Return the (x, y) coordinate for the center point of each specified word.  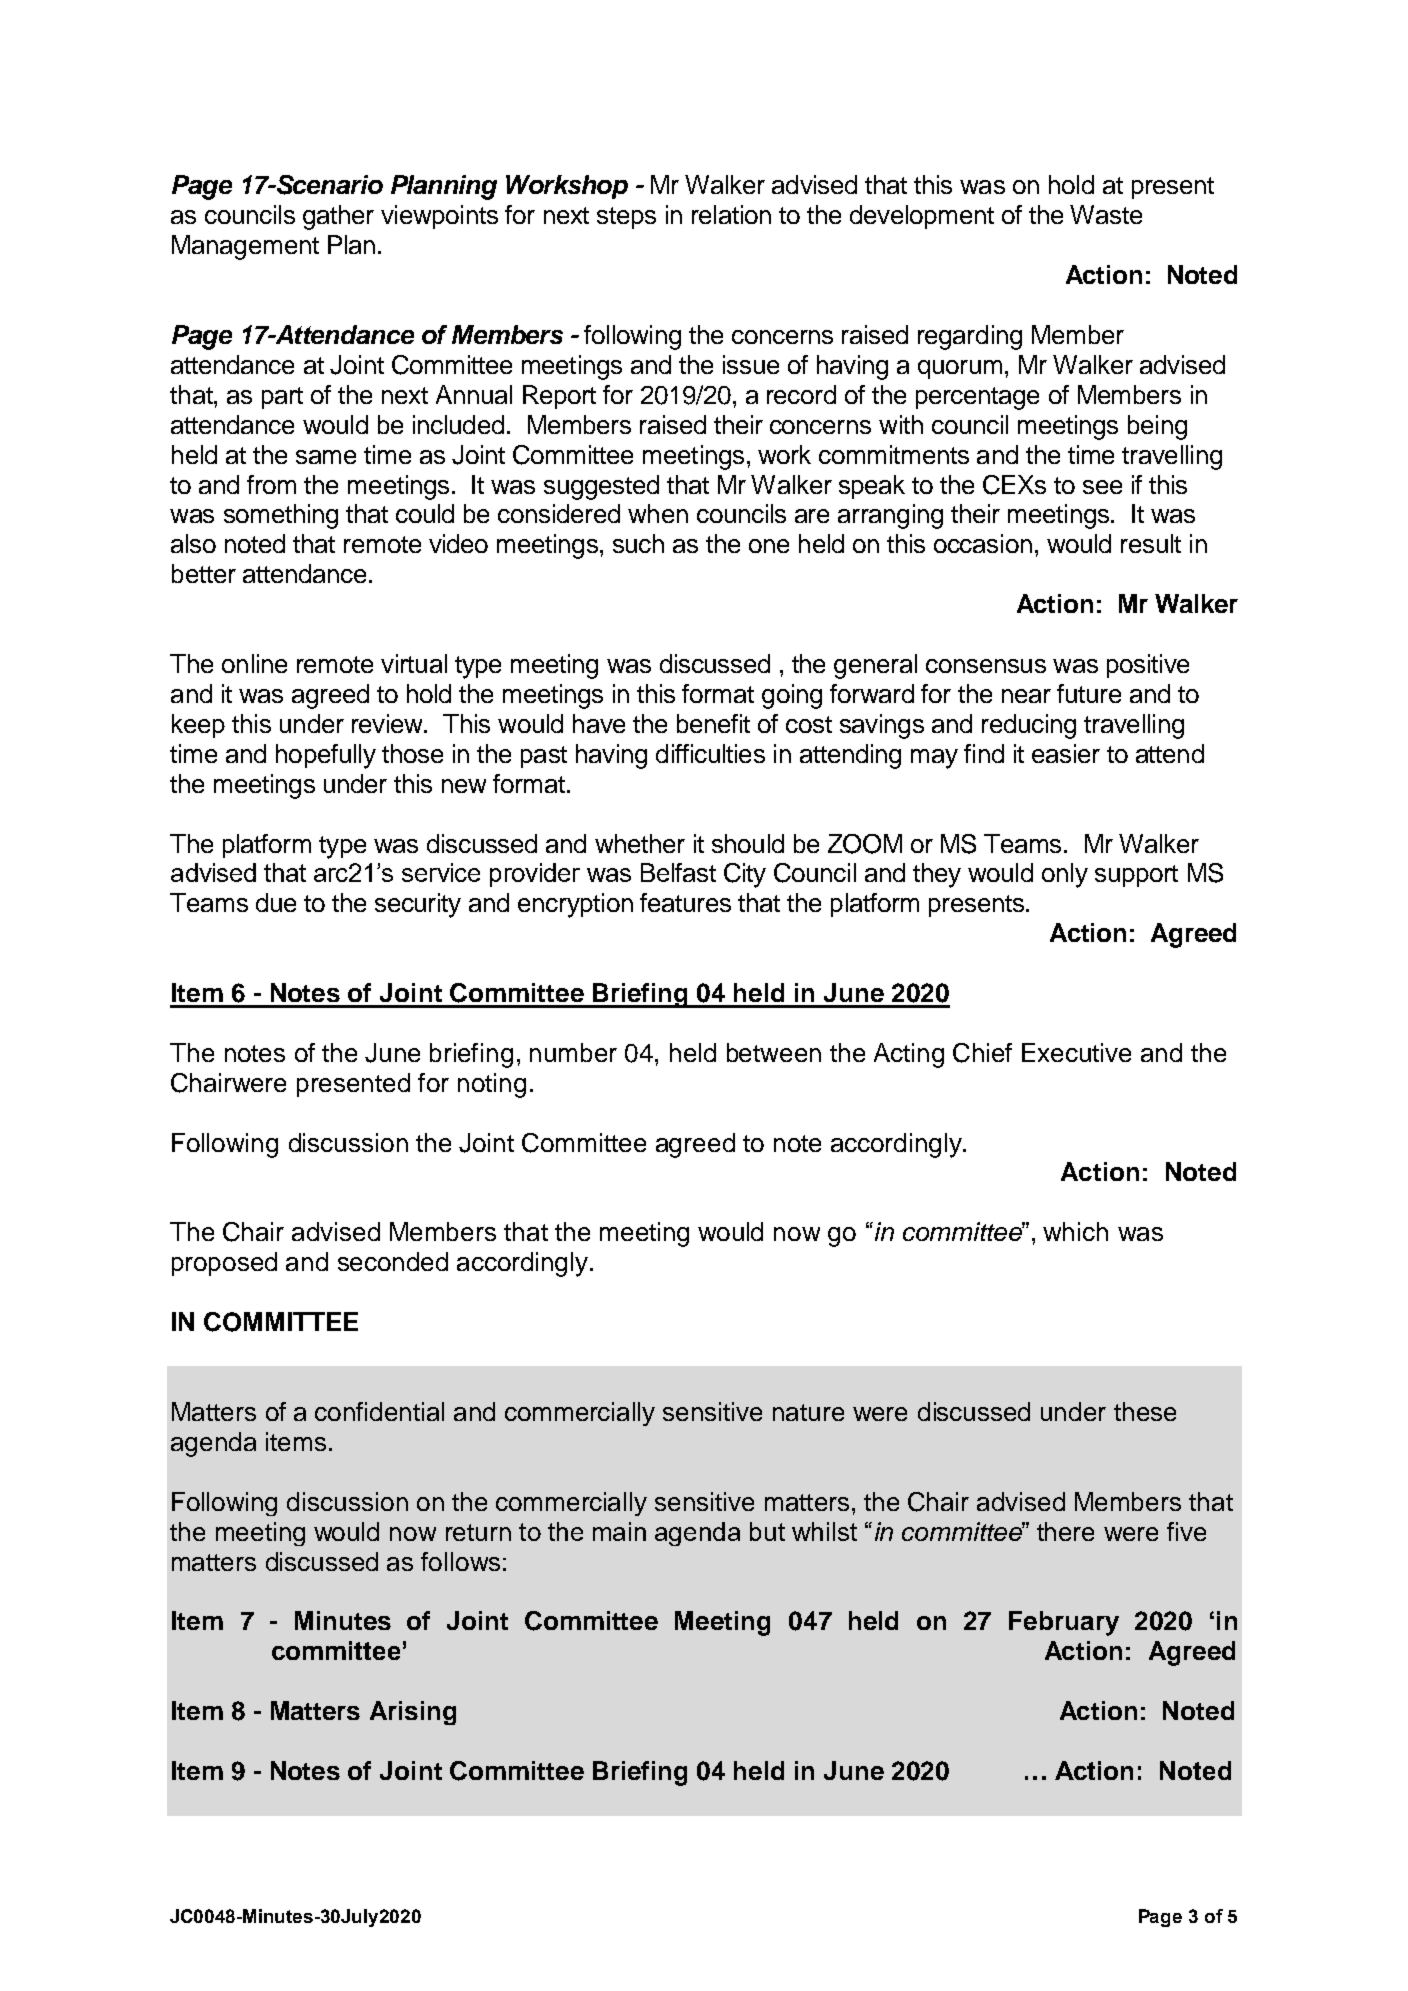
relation (731, 214)
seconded (393, 1261)
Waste (1106, 214)
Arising (413, 1713)
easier (1066, 753)
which (1075, 1231)
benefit (713, 723)
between (774, 1052)
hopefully (326, 756)
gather (338, 217)
